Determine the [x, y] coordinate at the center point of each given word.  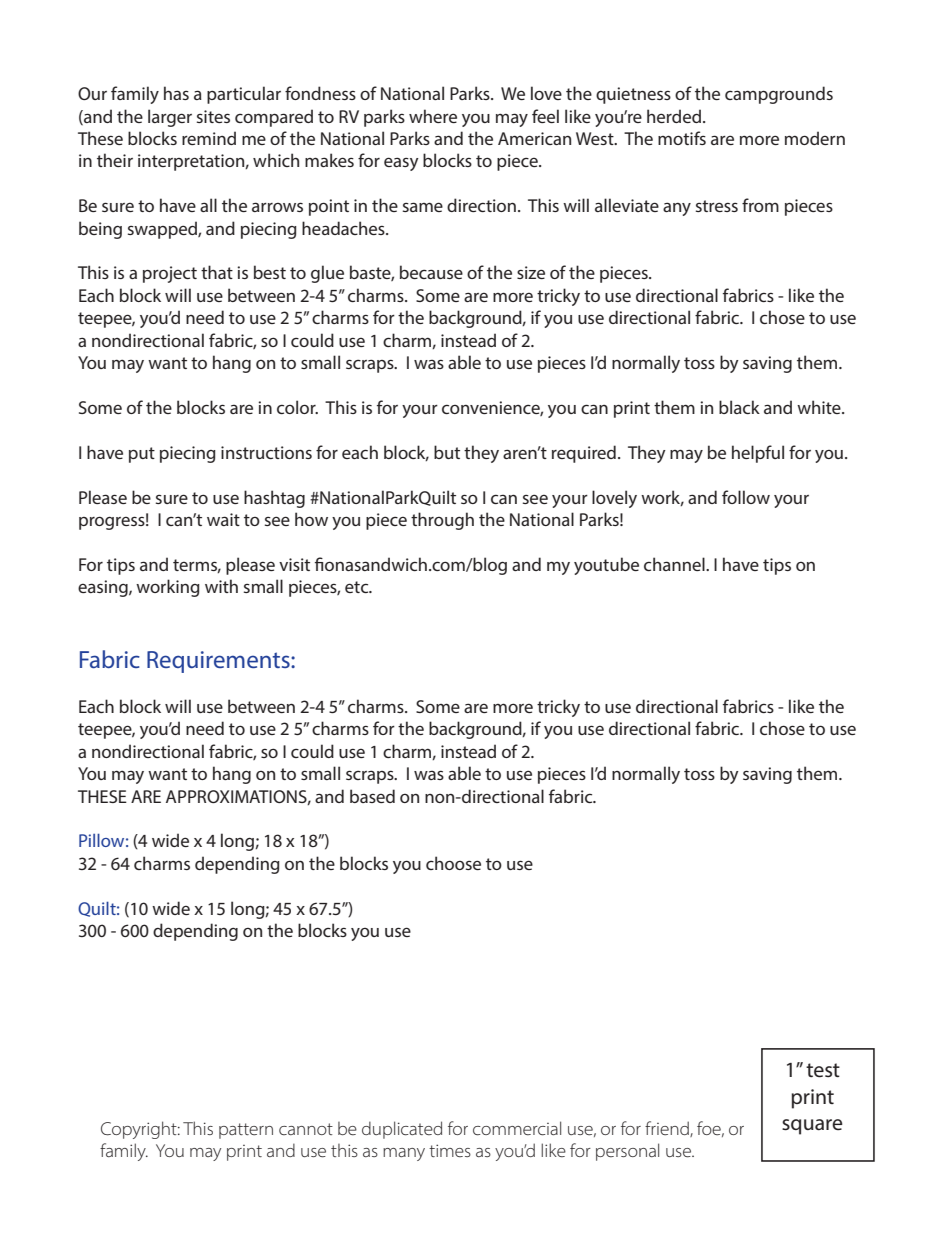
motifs [682, 138]
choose [453, 863]
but [447, 452]
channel [675, 564]
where [433, 116]
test [823, 1070]
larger [170, 118]
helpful [758, 454]
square [812, 1127]
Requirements [219, 662]
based [372, 796]
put [142, 455]
